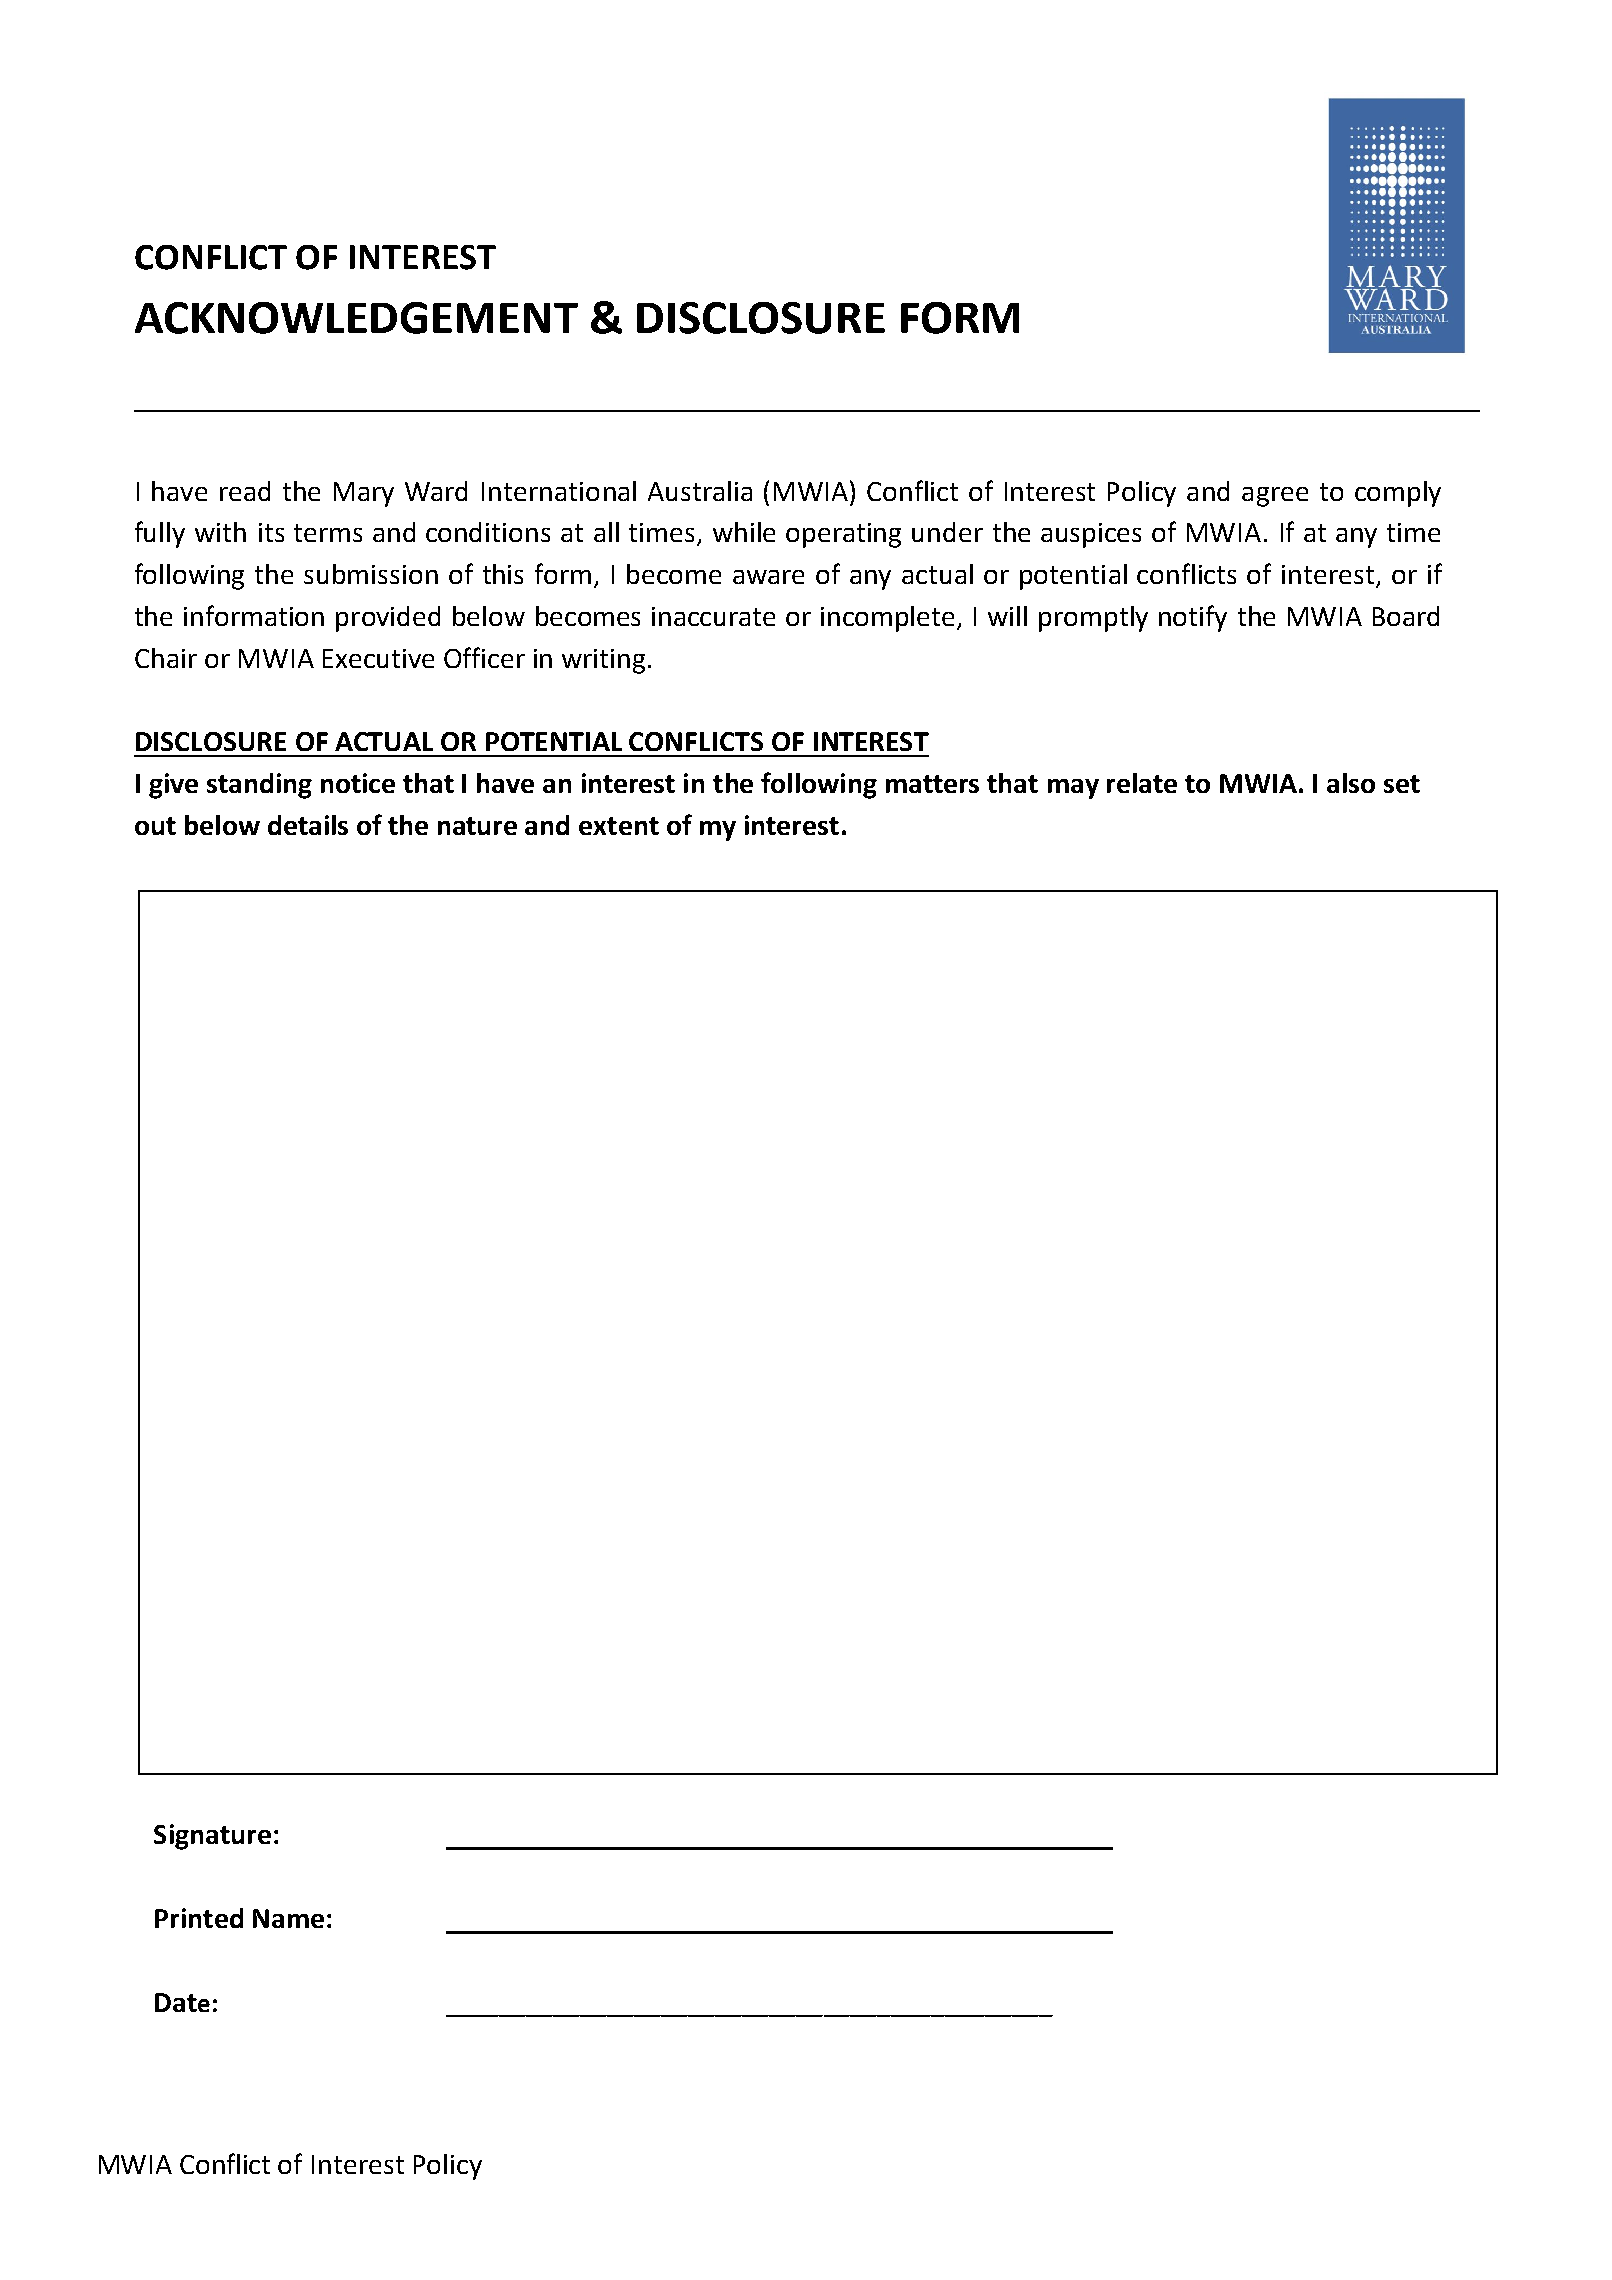  I want to click on set, so click(1402, 784).
